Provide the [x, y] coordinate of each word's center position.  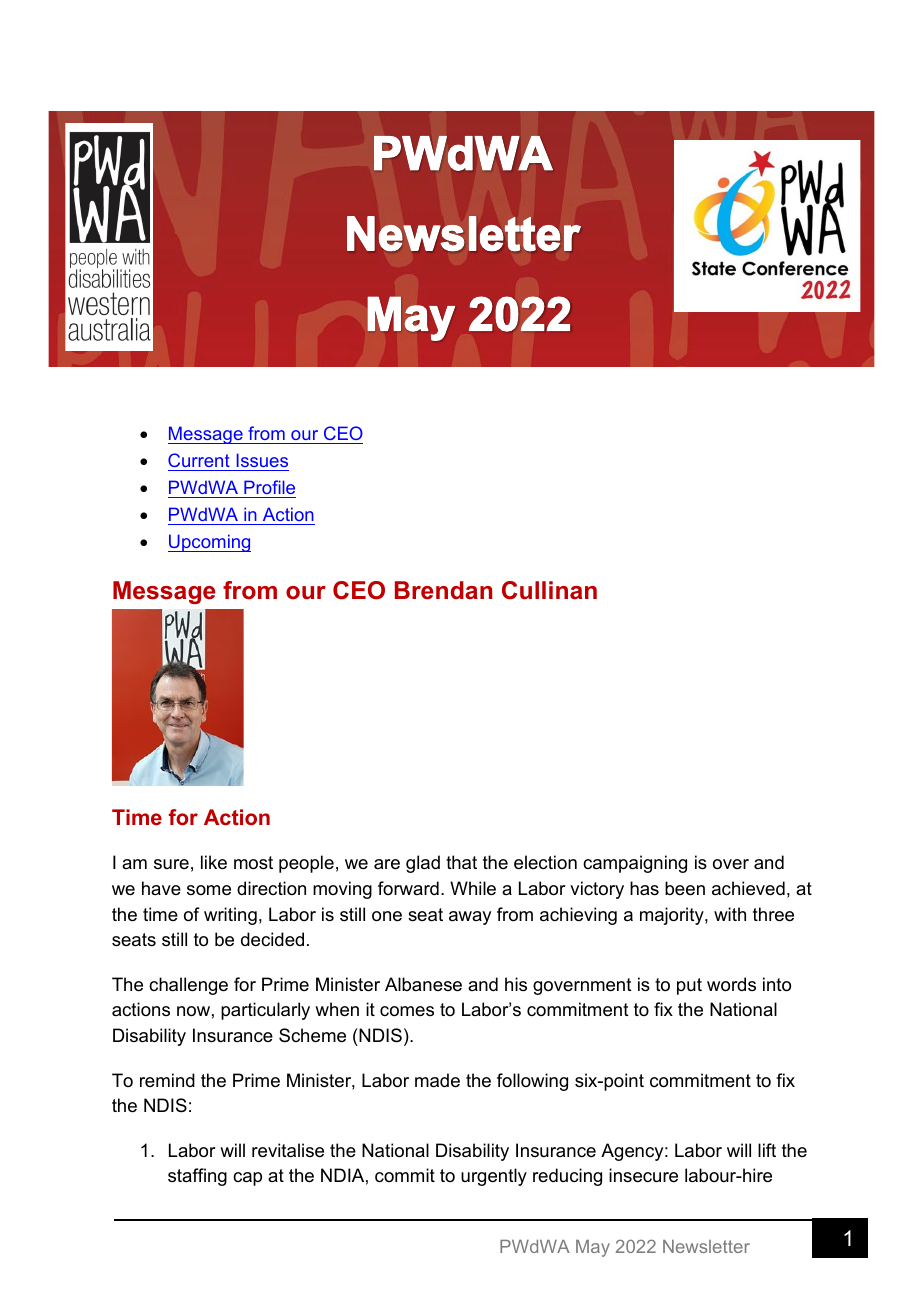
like [214, 862]
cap [247, 1179]
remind [167, 1080]
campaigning [635, 864]
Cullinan [549, 590]
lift [767, 1150]
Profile [269, 489]
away [470, 918]
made [437, 1080]
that [461, 862]
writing [230, 916]
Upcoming [209, 543]
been [685, 888]
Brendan [443, 590]
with [730, 914]
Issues [261, 462]
